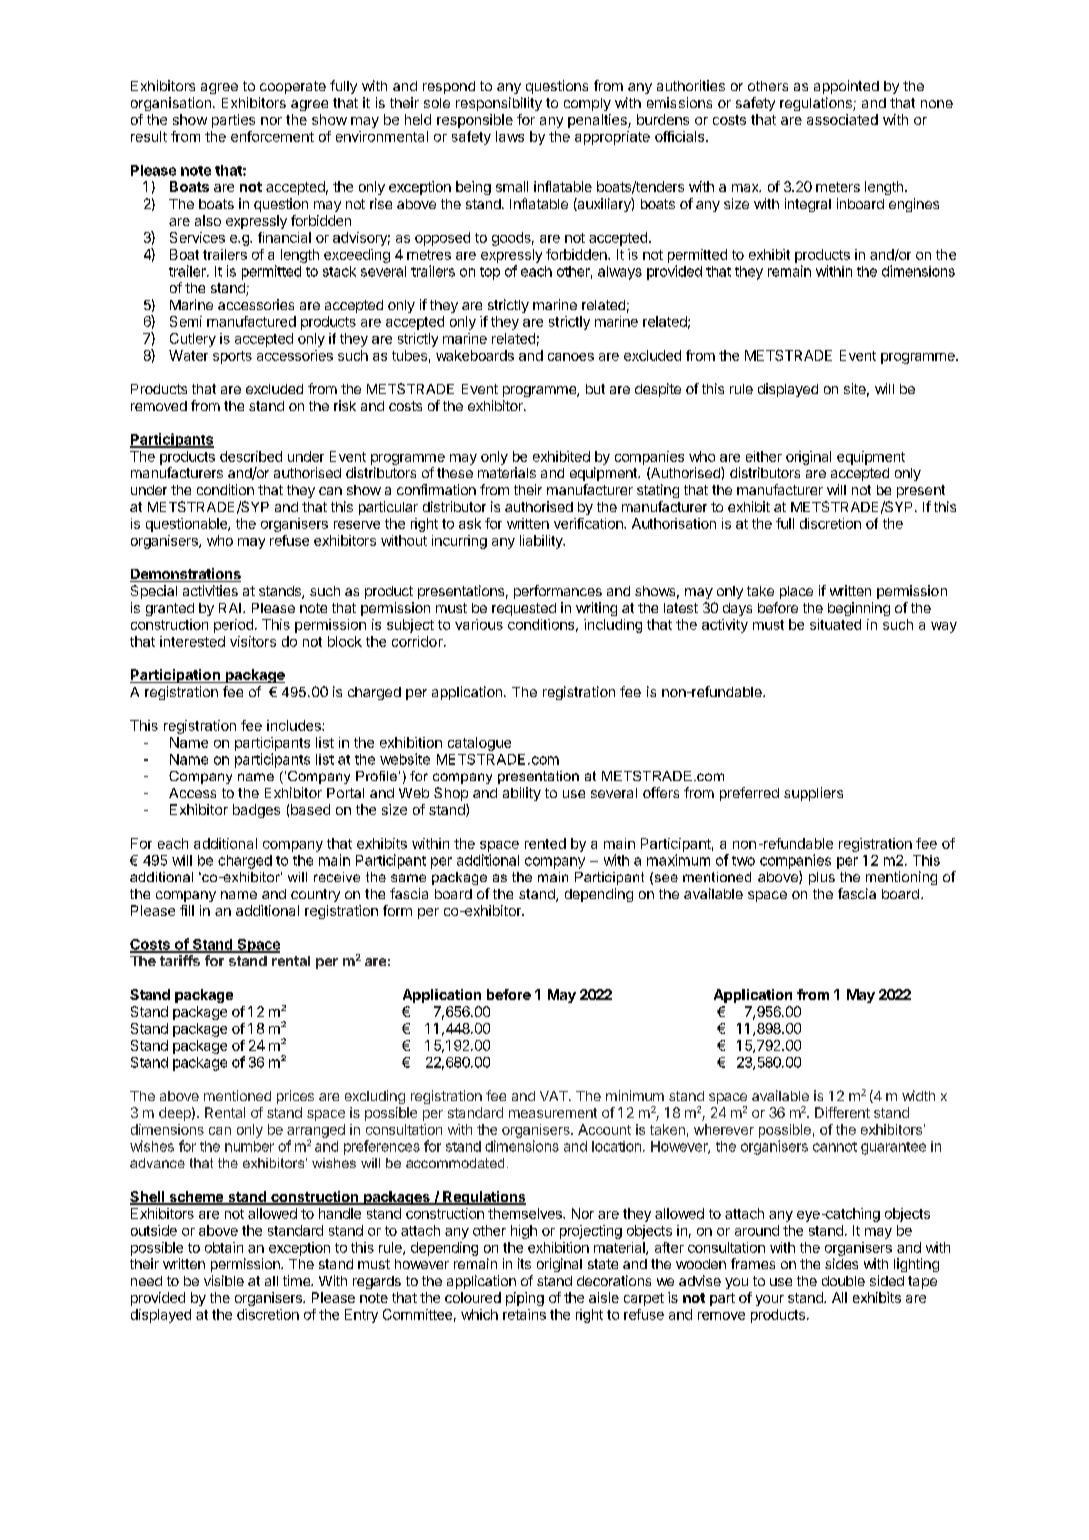 This screenshot has height=1540, width=1089. Describe the element at coordinates (842, 119) in the screenshot. I see `associated` at that location.
